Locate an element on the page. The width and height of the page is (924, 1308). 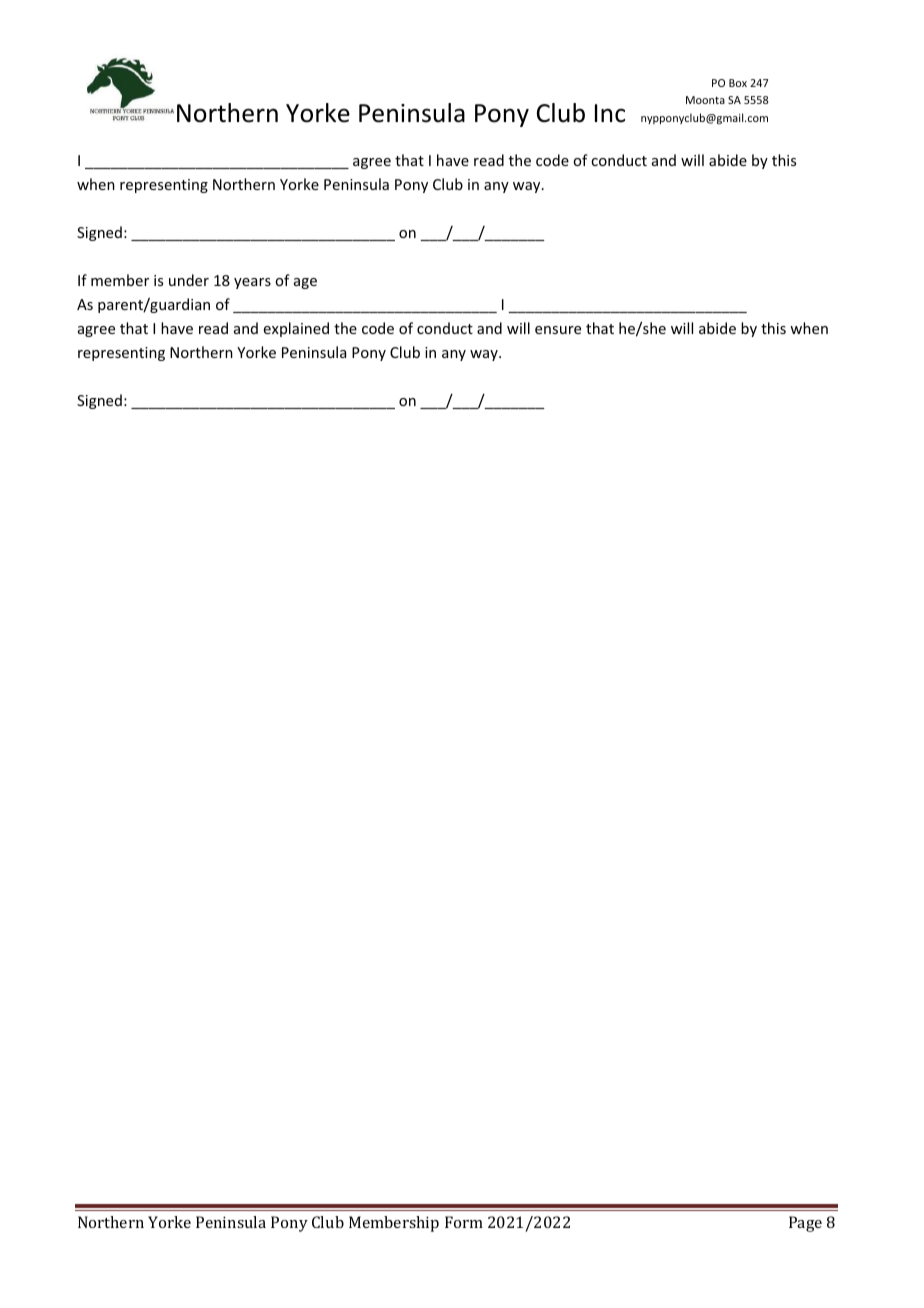
Inc is located at coordinates (610, 113).
